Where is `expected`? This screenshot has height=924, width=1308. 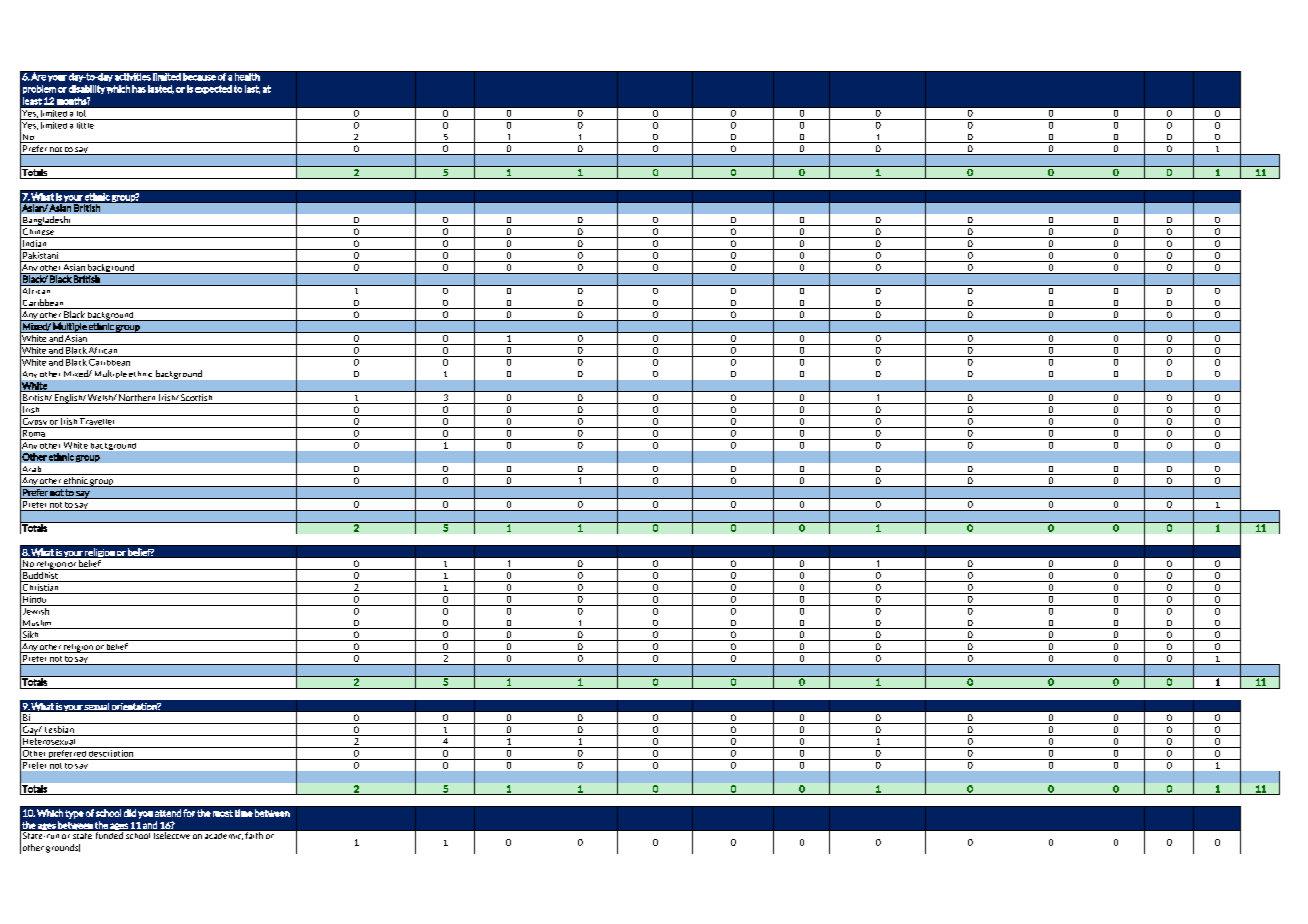 expected is located at coordinates (213, 89).
